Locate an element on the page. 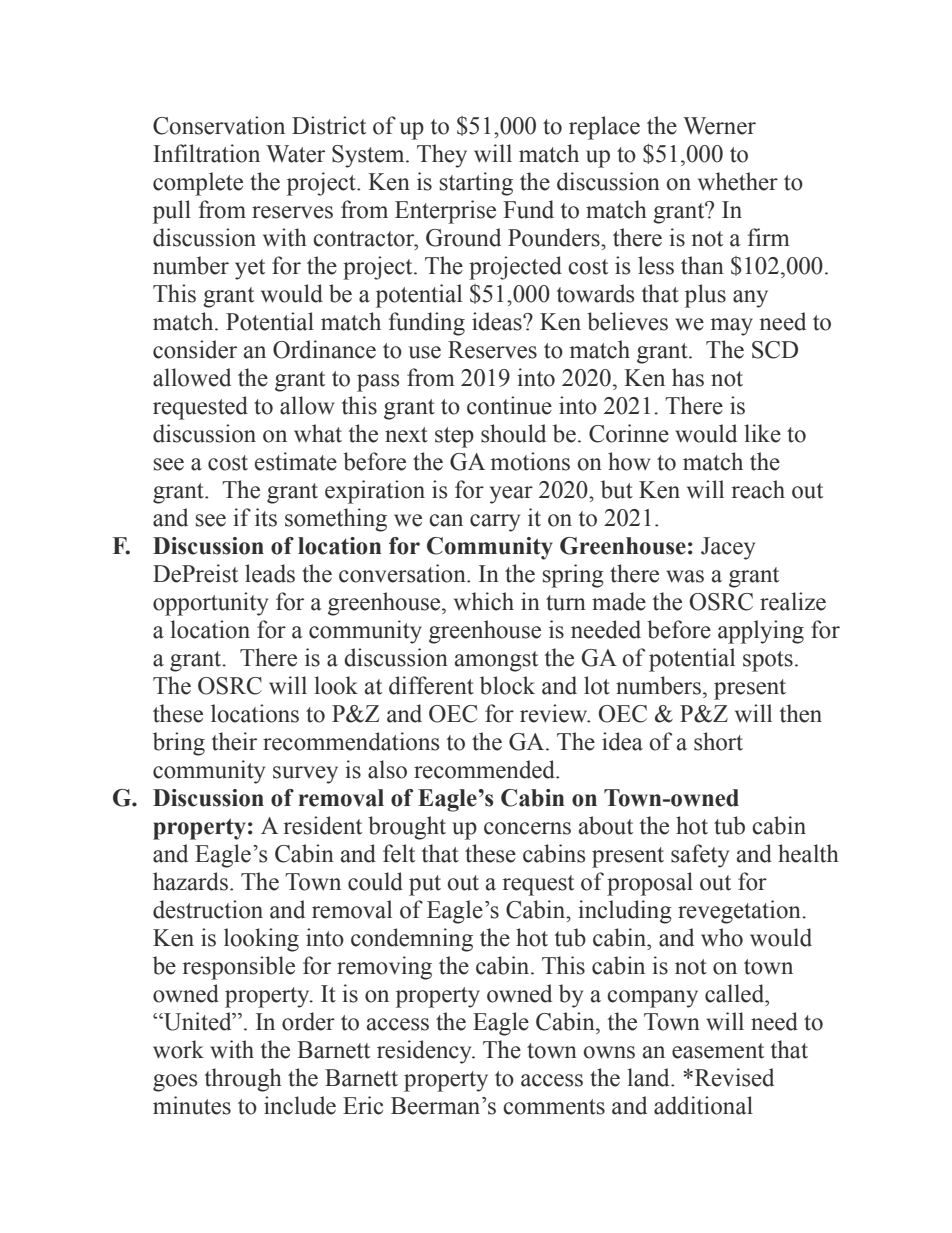 This image has width=952, height=1233. starting is located at coordinates (476, 184).
